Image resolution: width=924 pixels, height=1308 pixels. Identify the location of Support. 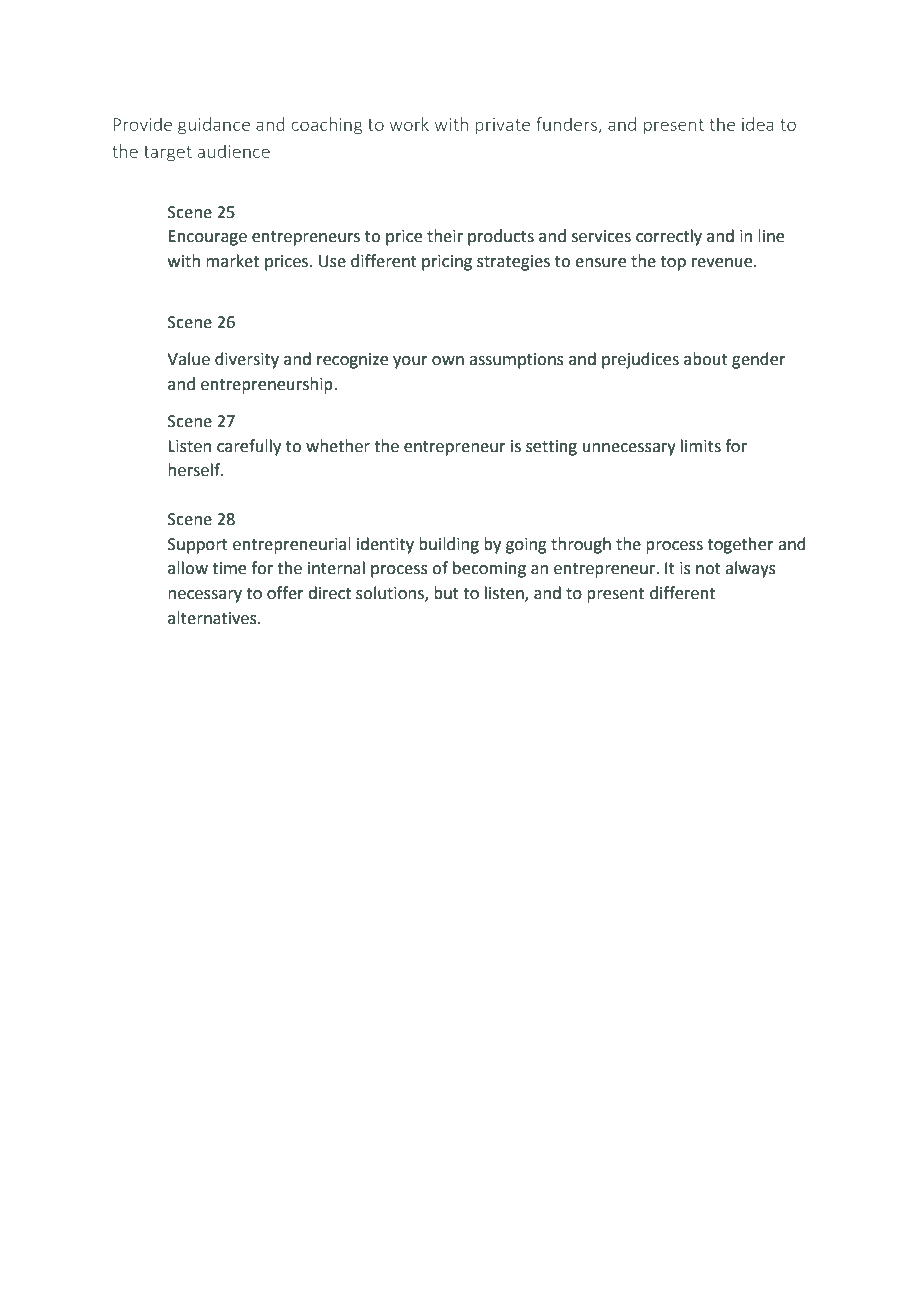
(198, 546).
